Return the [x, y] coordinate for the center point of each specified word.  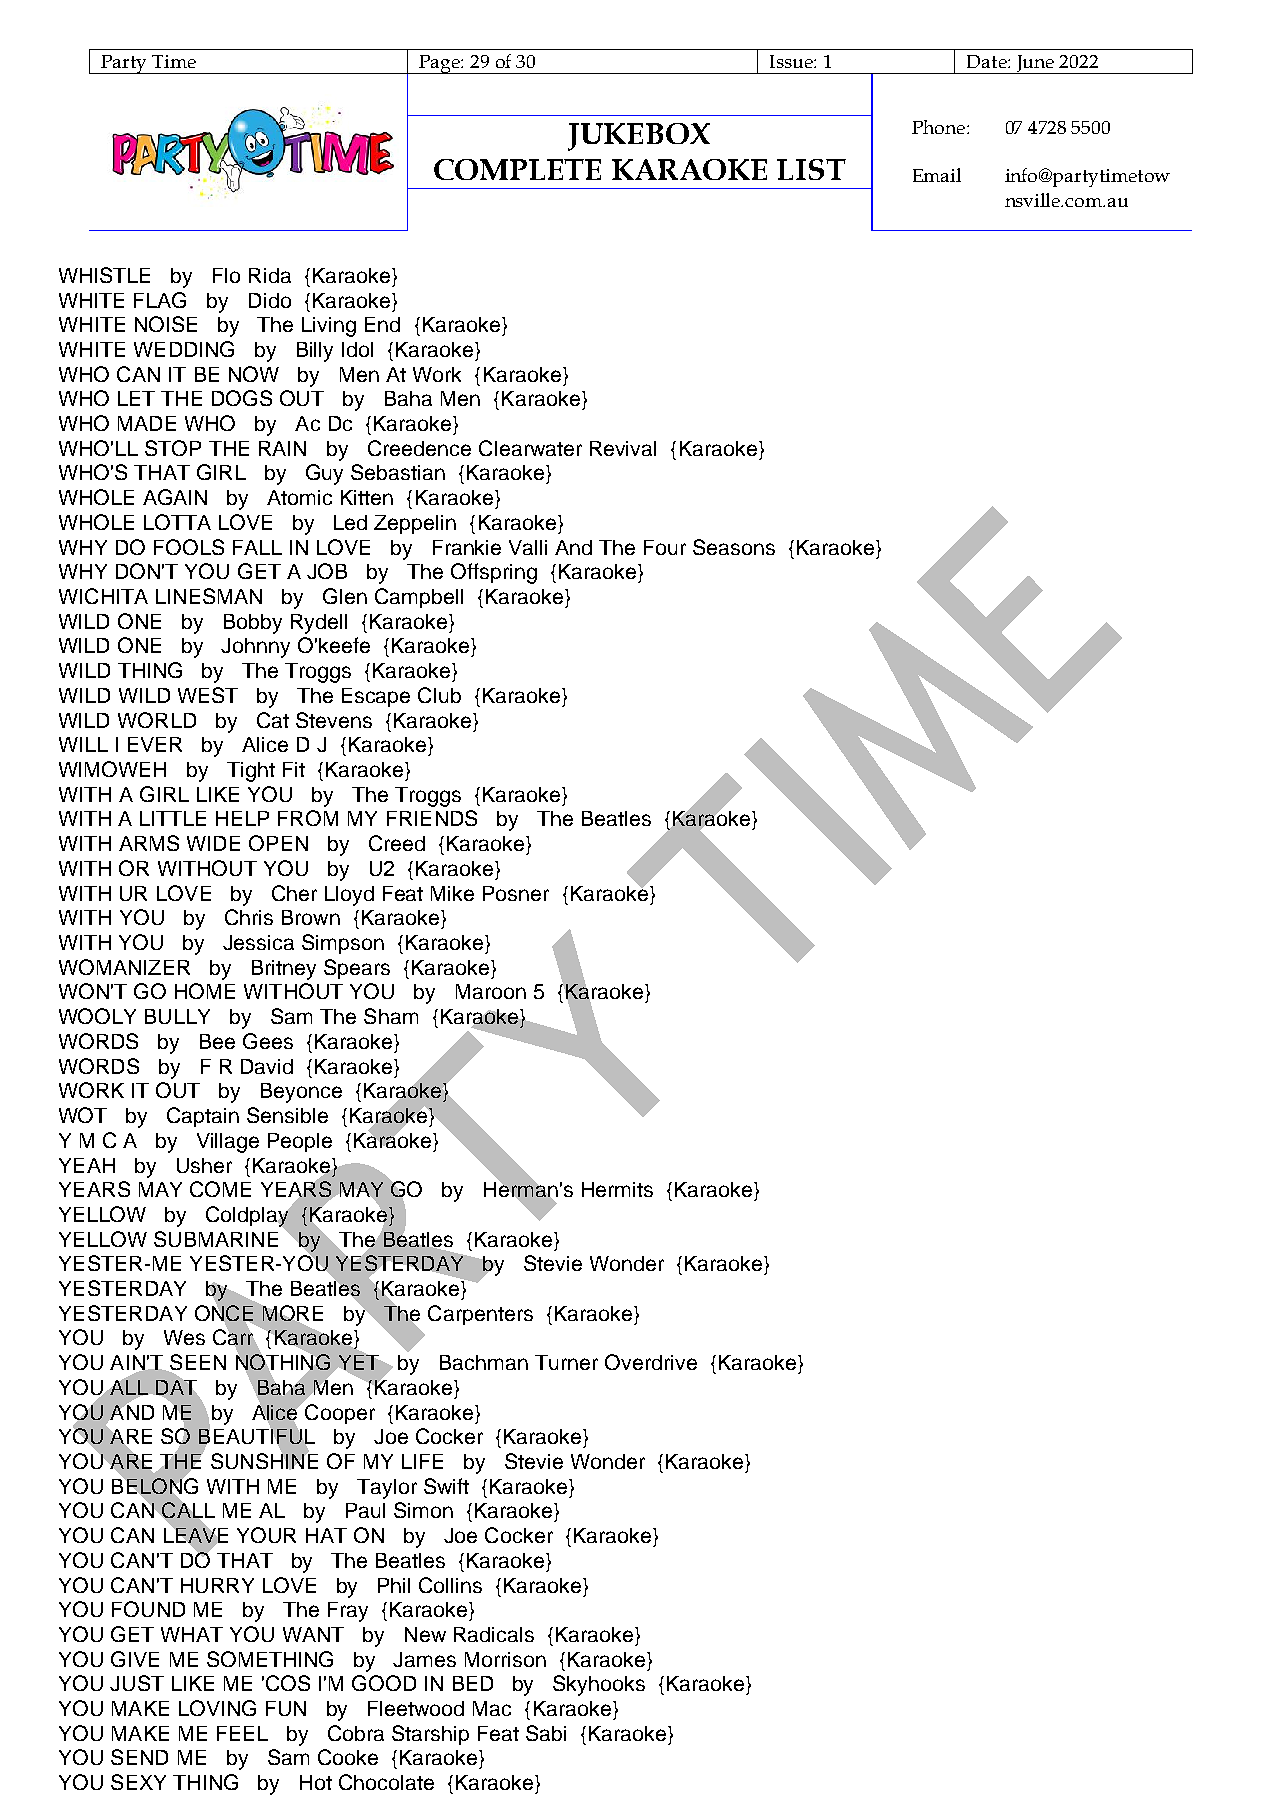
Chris [249, 917]
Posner [516, 893]
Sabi [546, 1733]
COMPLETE [517, 169]
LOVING [217, 1708]
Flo [226, 275]
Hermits [617, 1189]
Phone [940, 127]
